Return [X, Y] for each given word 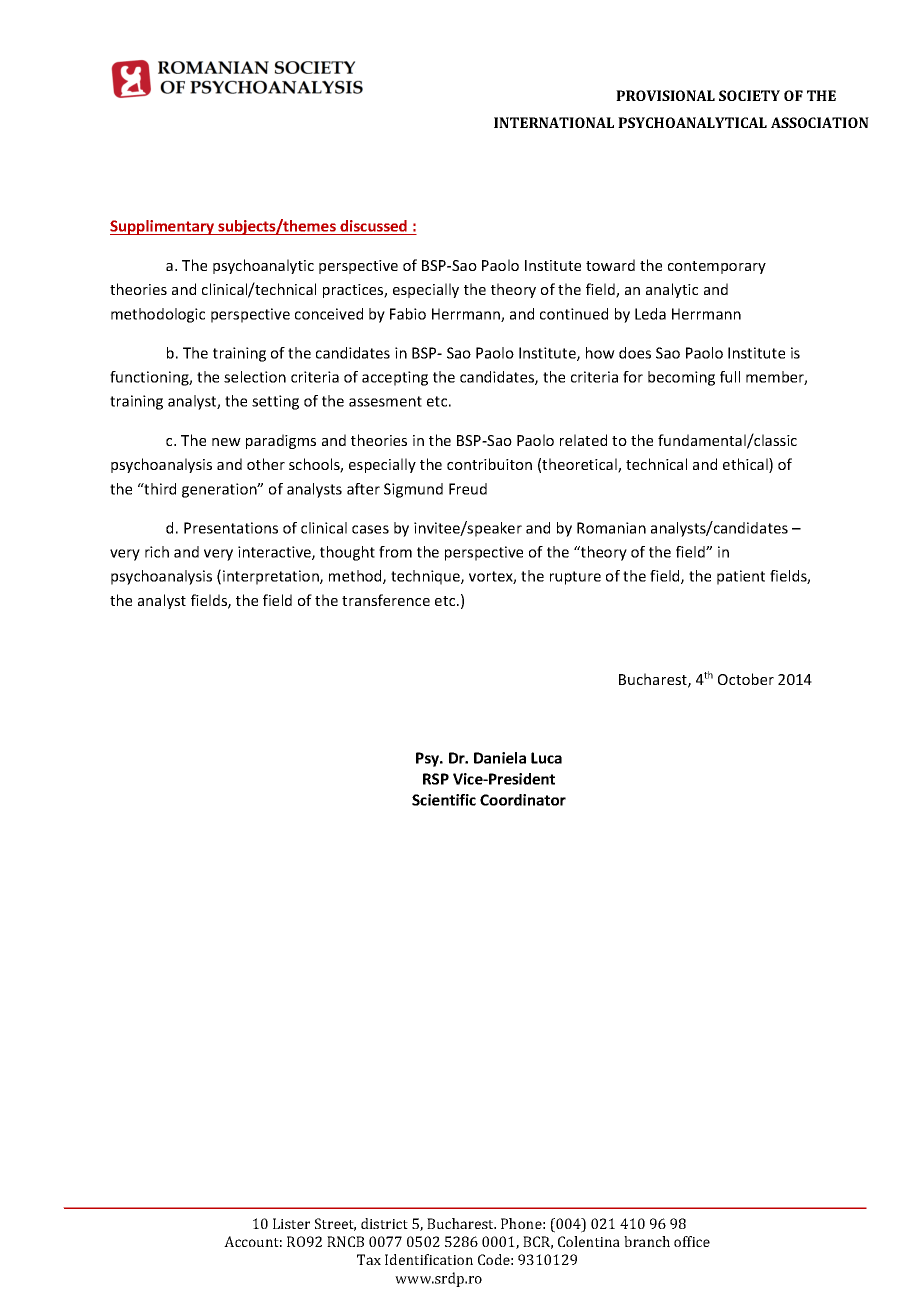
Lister [291, 1223]
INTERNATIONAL [554, 122]
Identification [429, 1259]
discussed [374, 227]
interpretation [272, 577]
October [746, 679]
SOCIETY [749, 95]
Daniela [500, 758]
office [692, 1241]
